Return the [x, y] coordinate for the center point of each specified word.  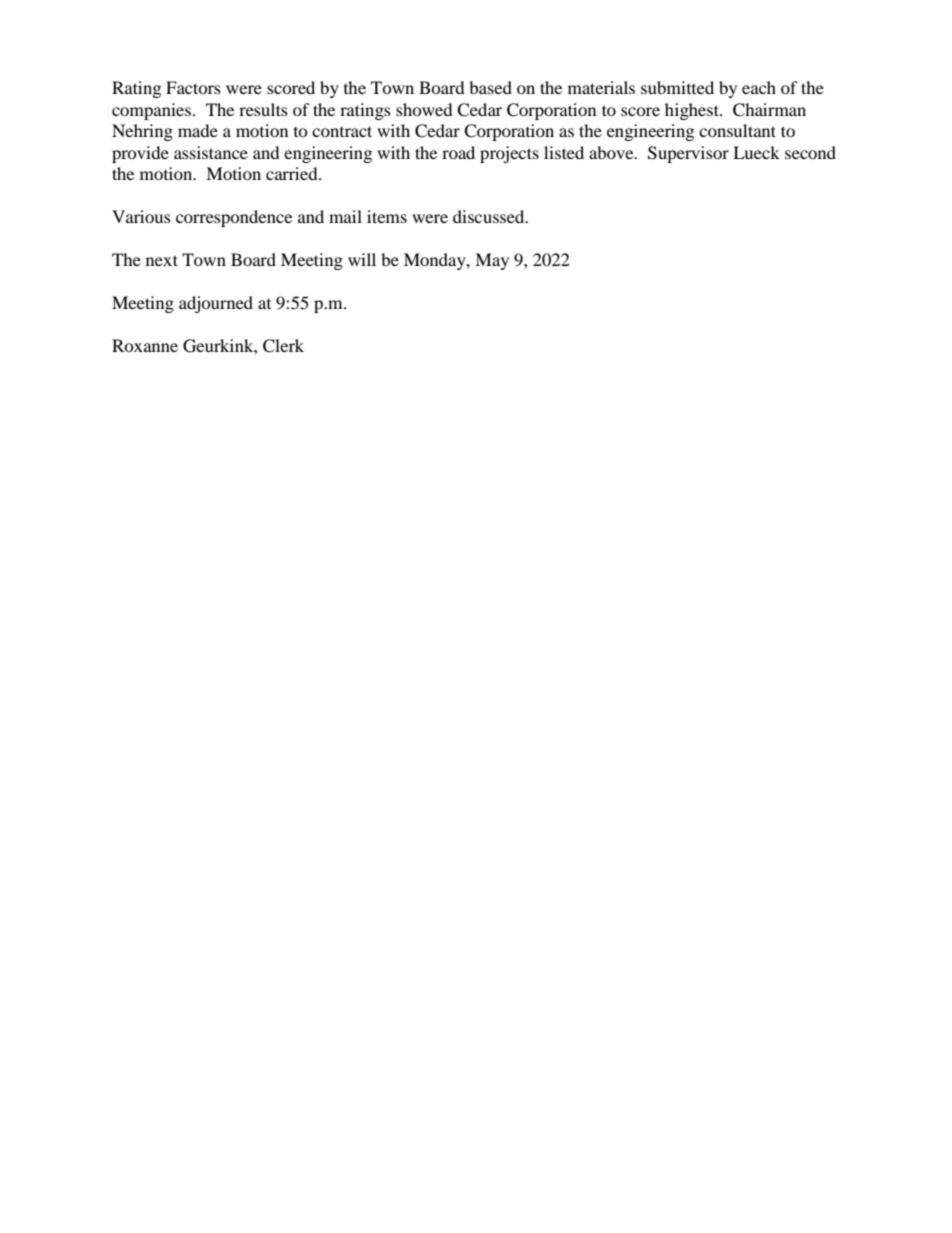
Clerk [283, 346]
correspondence [234, 218]
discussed [490, 216]
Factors [193, 87]
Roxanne [145, 345]
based [490, 87]
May [492, 261]
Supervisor [688, 154]
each [759, 87]
